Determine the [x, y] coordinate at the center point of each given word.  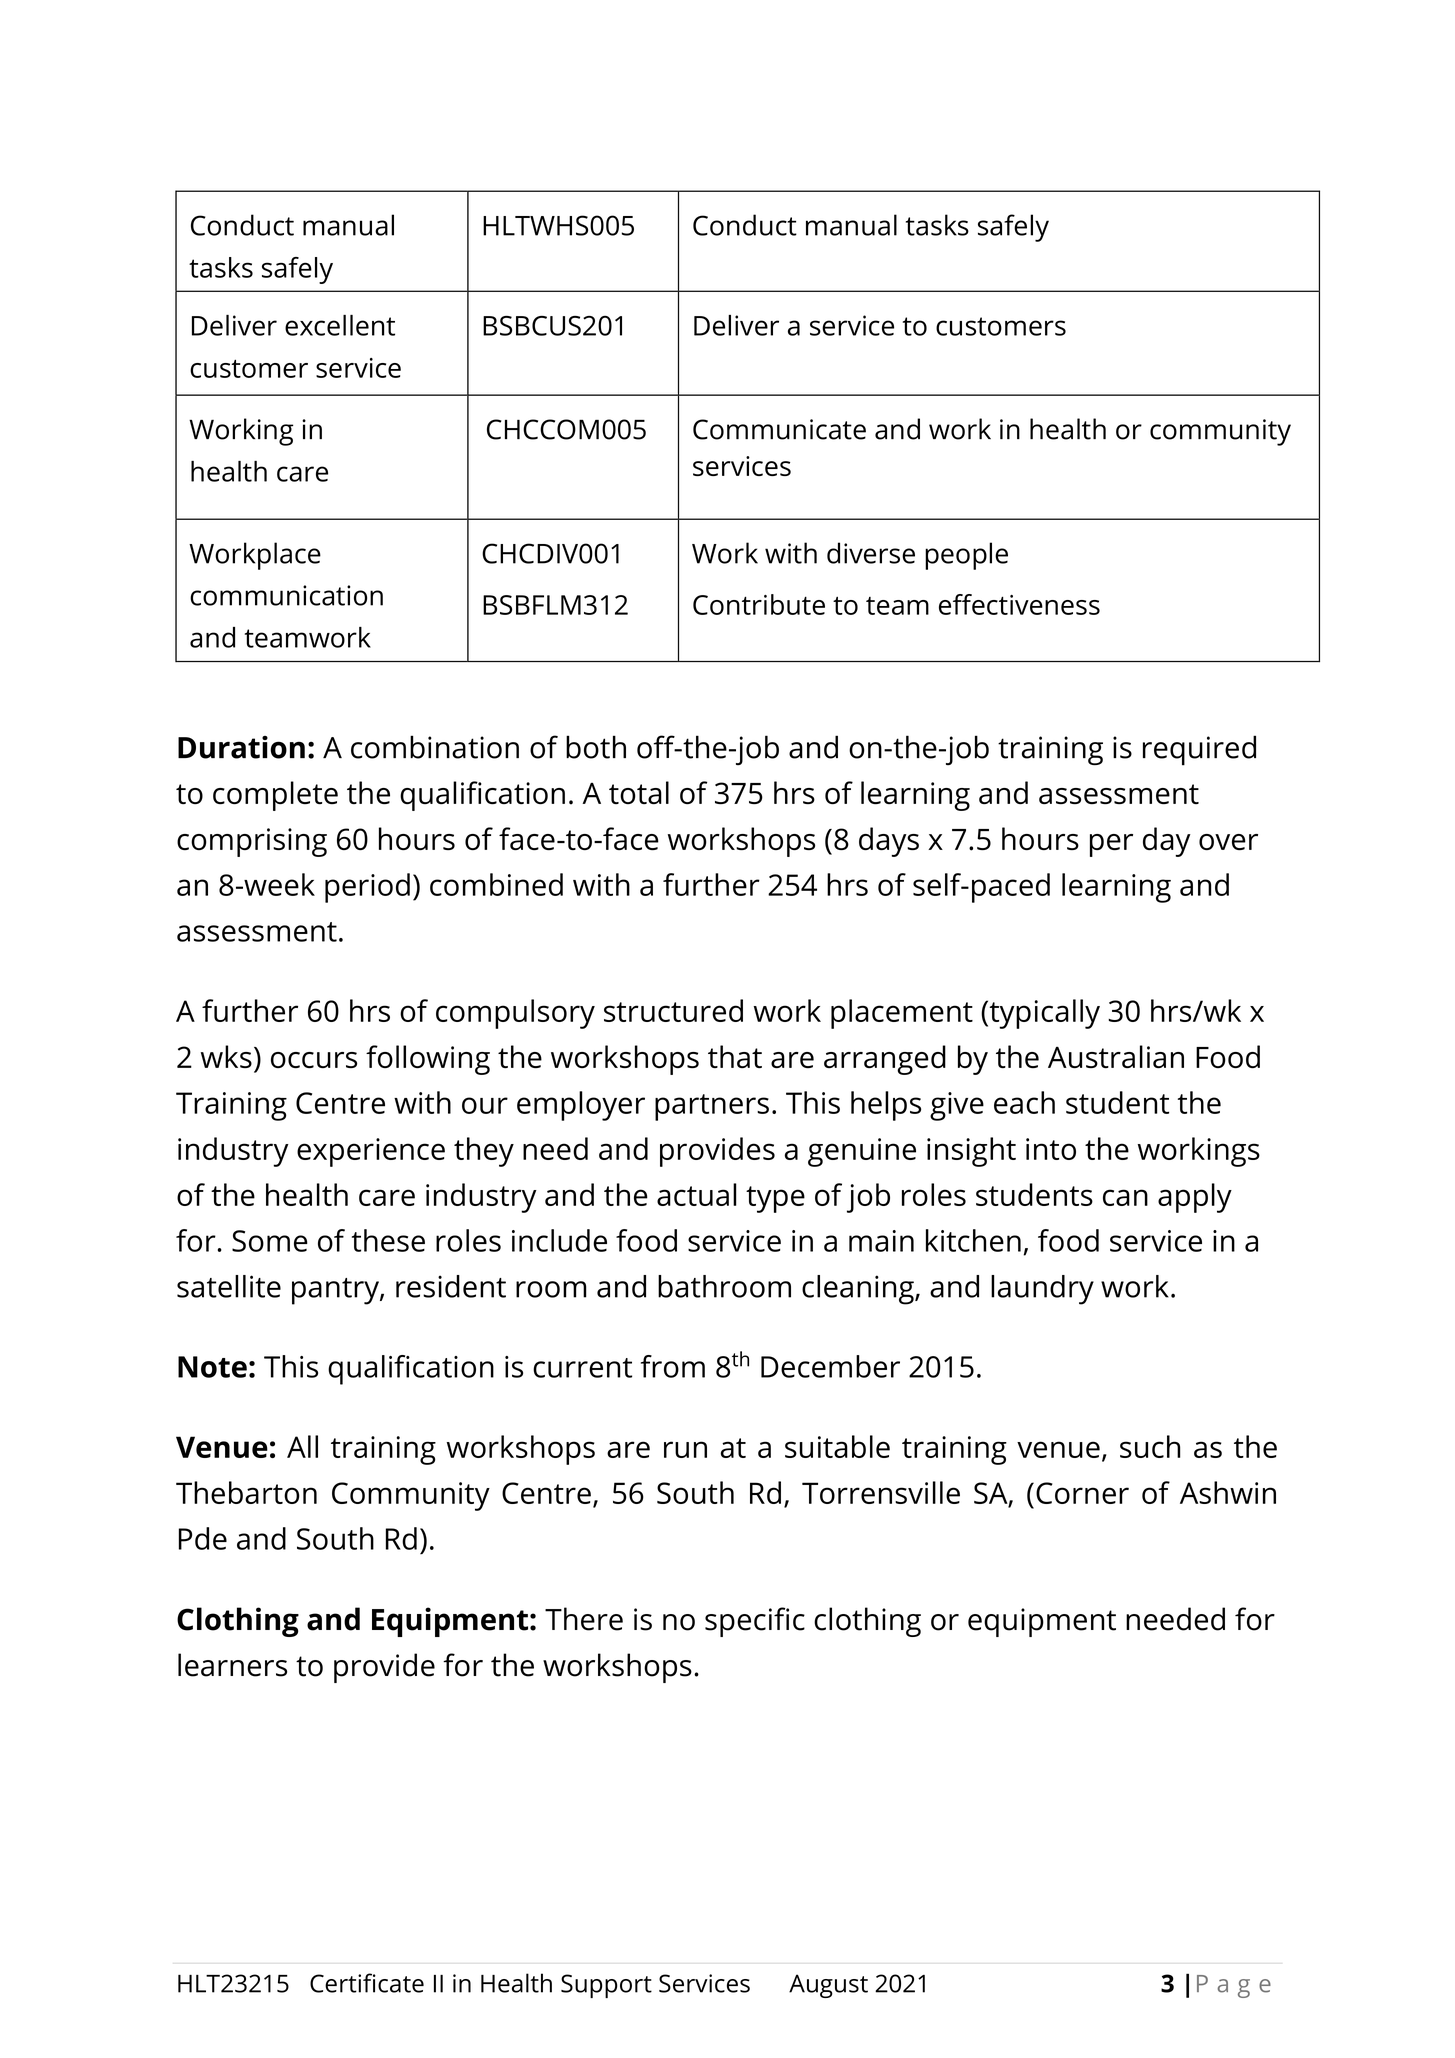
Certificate [367, 1983]
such [1150, 1446]
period [367, 888]
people [966, 556]
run [685, 1449]
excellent [340, 325]
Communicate [779, 429]
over [1228, 842]
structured [673, 1010]
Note [212, 1367]
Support [606, 1986]
